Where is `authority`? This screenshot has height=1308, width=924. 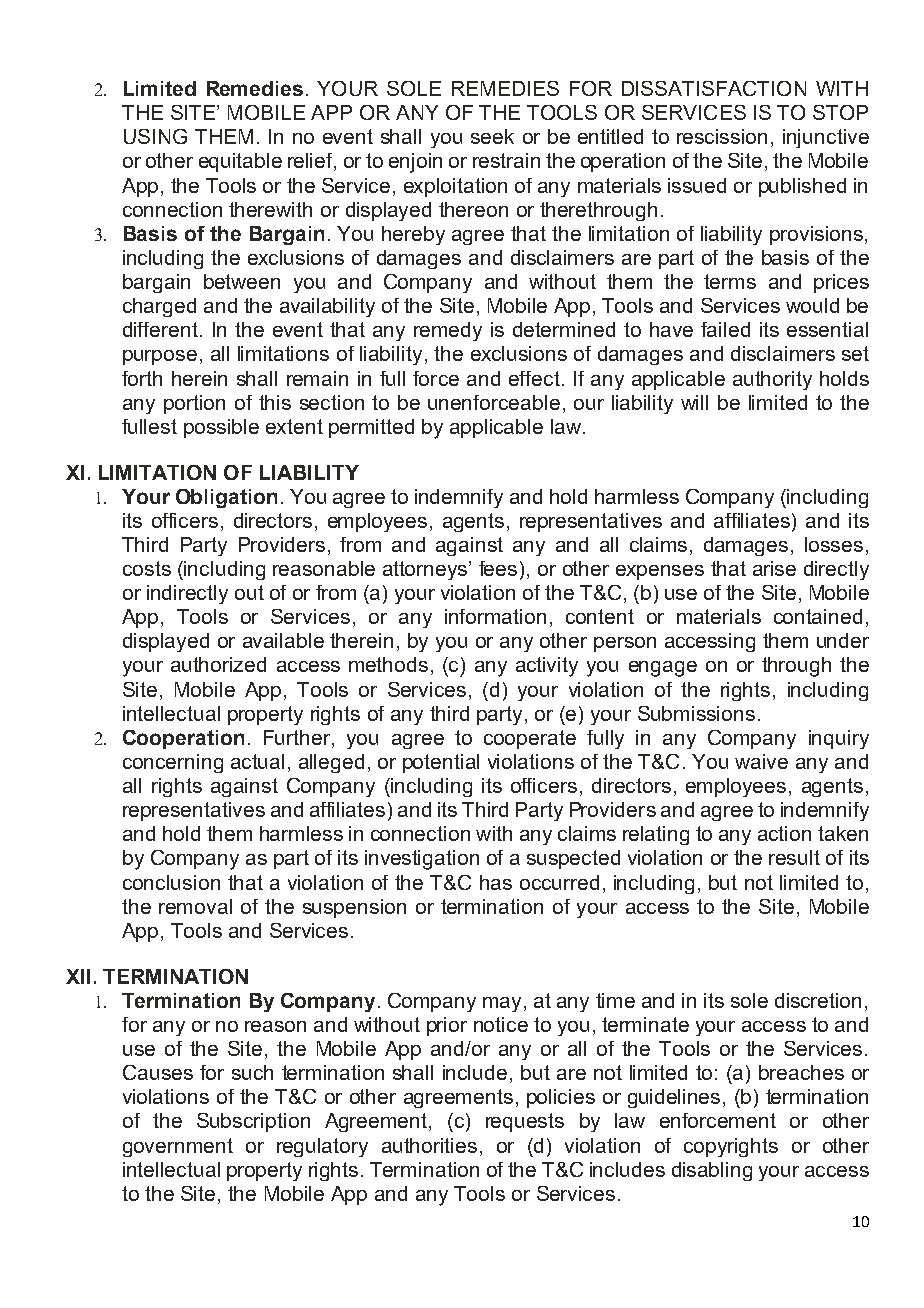 authority is located at coordinates (772, 380).
